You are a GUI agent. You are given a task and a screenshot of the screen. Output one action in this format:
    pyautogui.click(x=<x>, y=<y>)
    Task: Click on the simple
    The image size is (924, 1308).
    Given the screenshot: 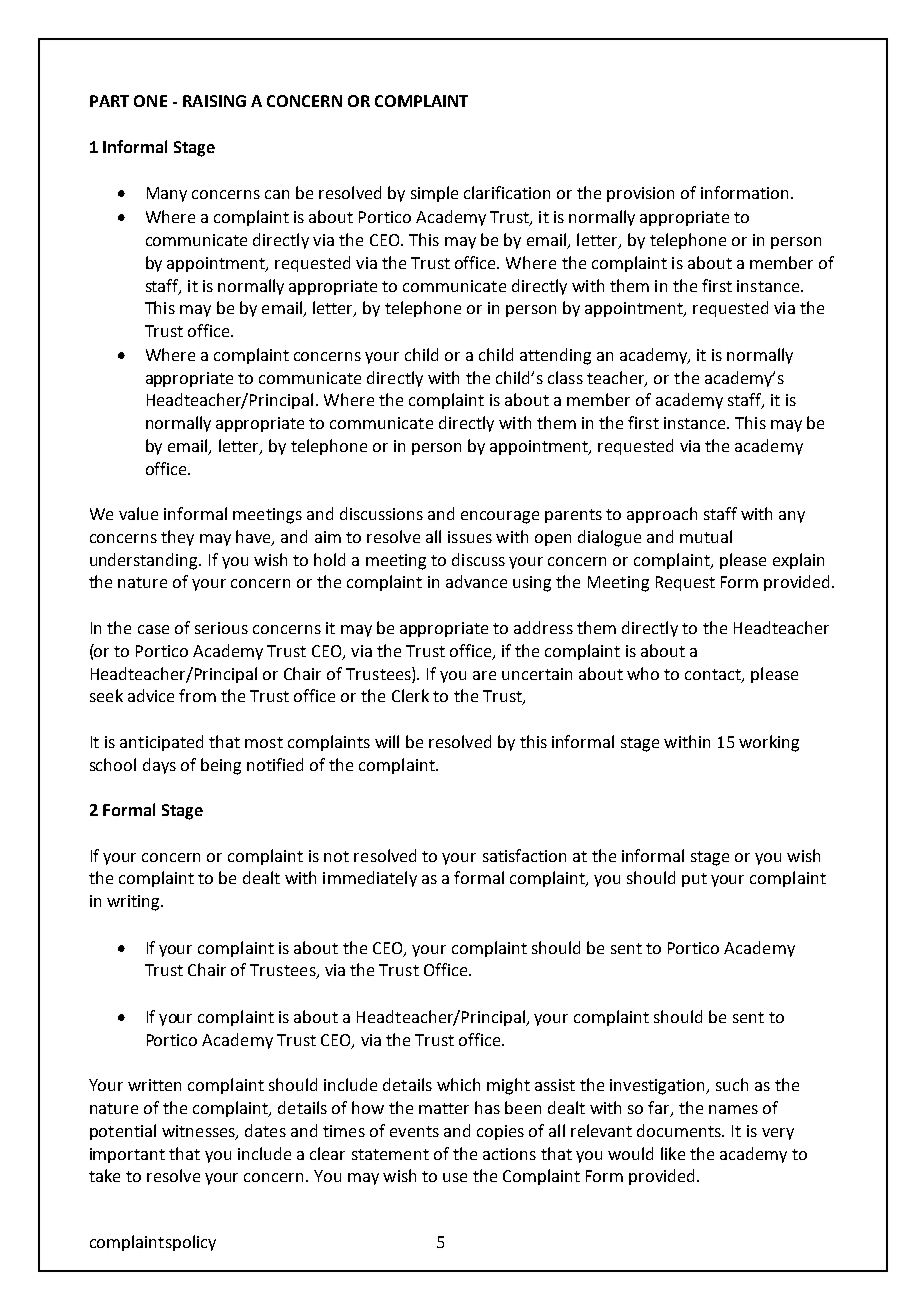 What is the action you would take?
    pyautogui.click(x=434, y=194)
